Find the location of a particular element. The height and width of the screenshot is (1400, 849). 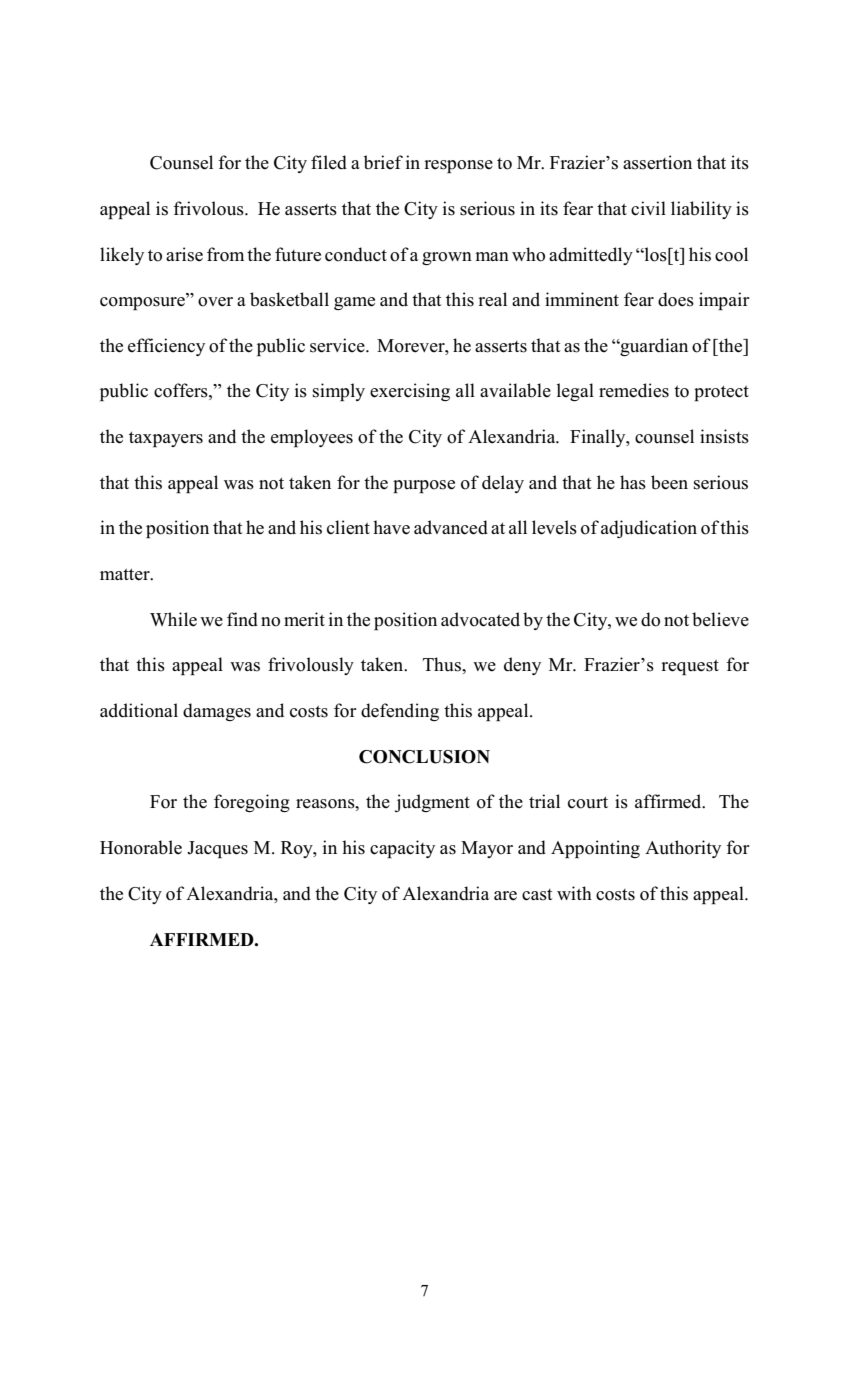

believe is located at coordinates (720, 619).
